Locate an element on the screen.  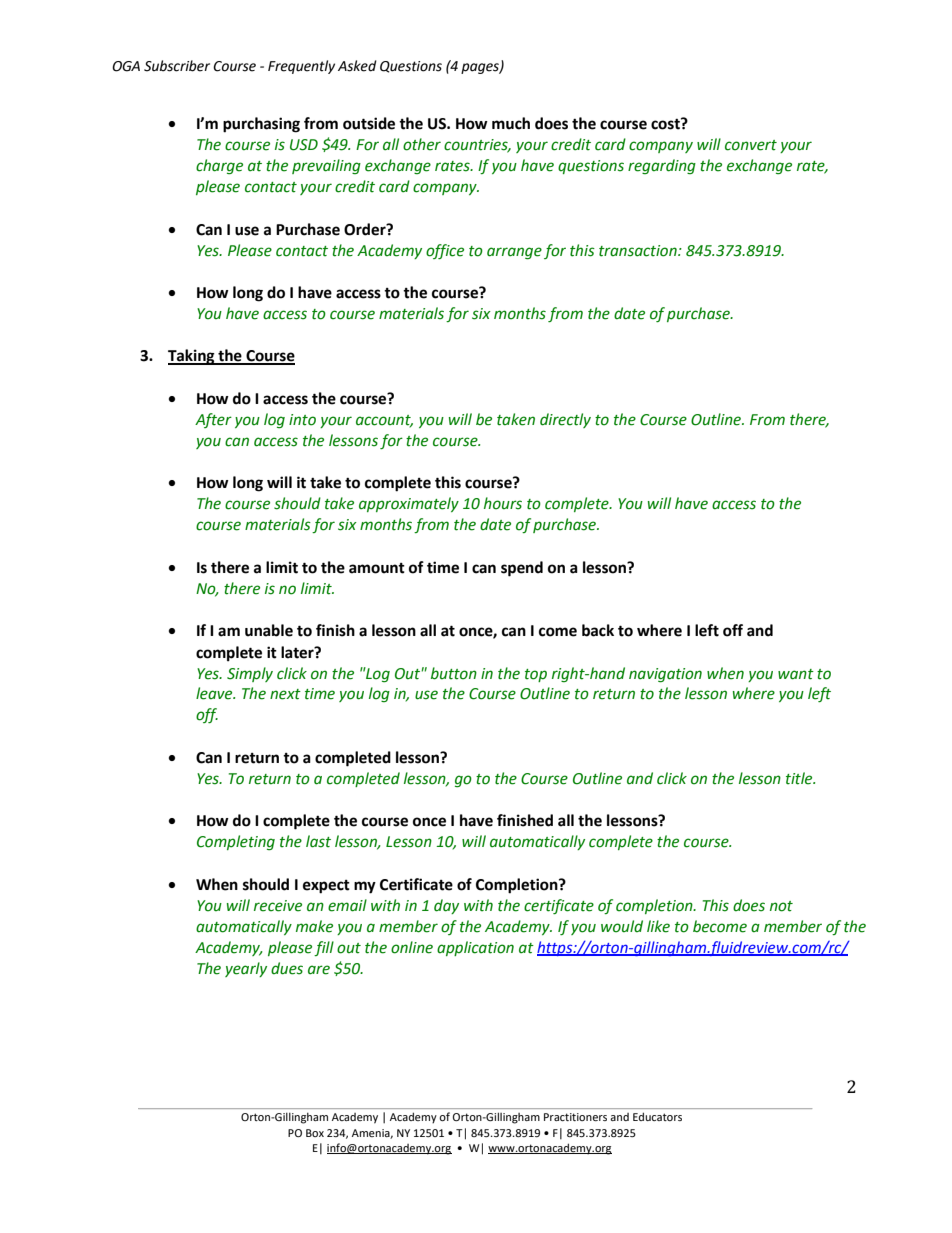
convert is located at coordinates (751, 145).
